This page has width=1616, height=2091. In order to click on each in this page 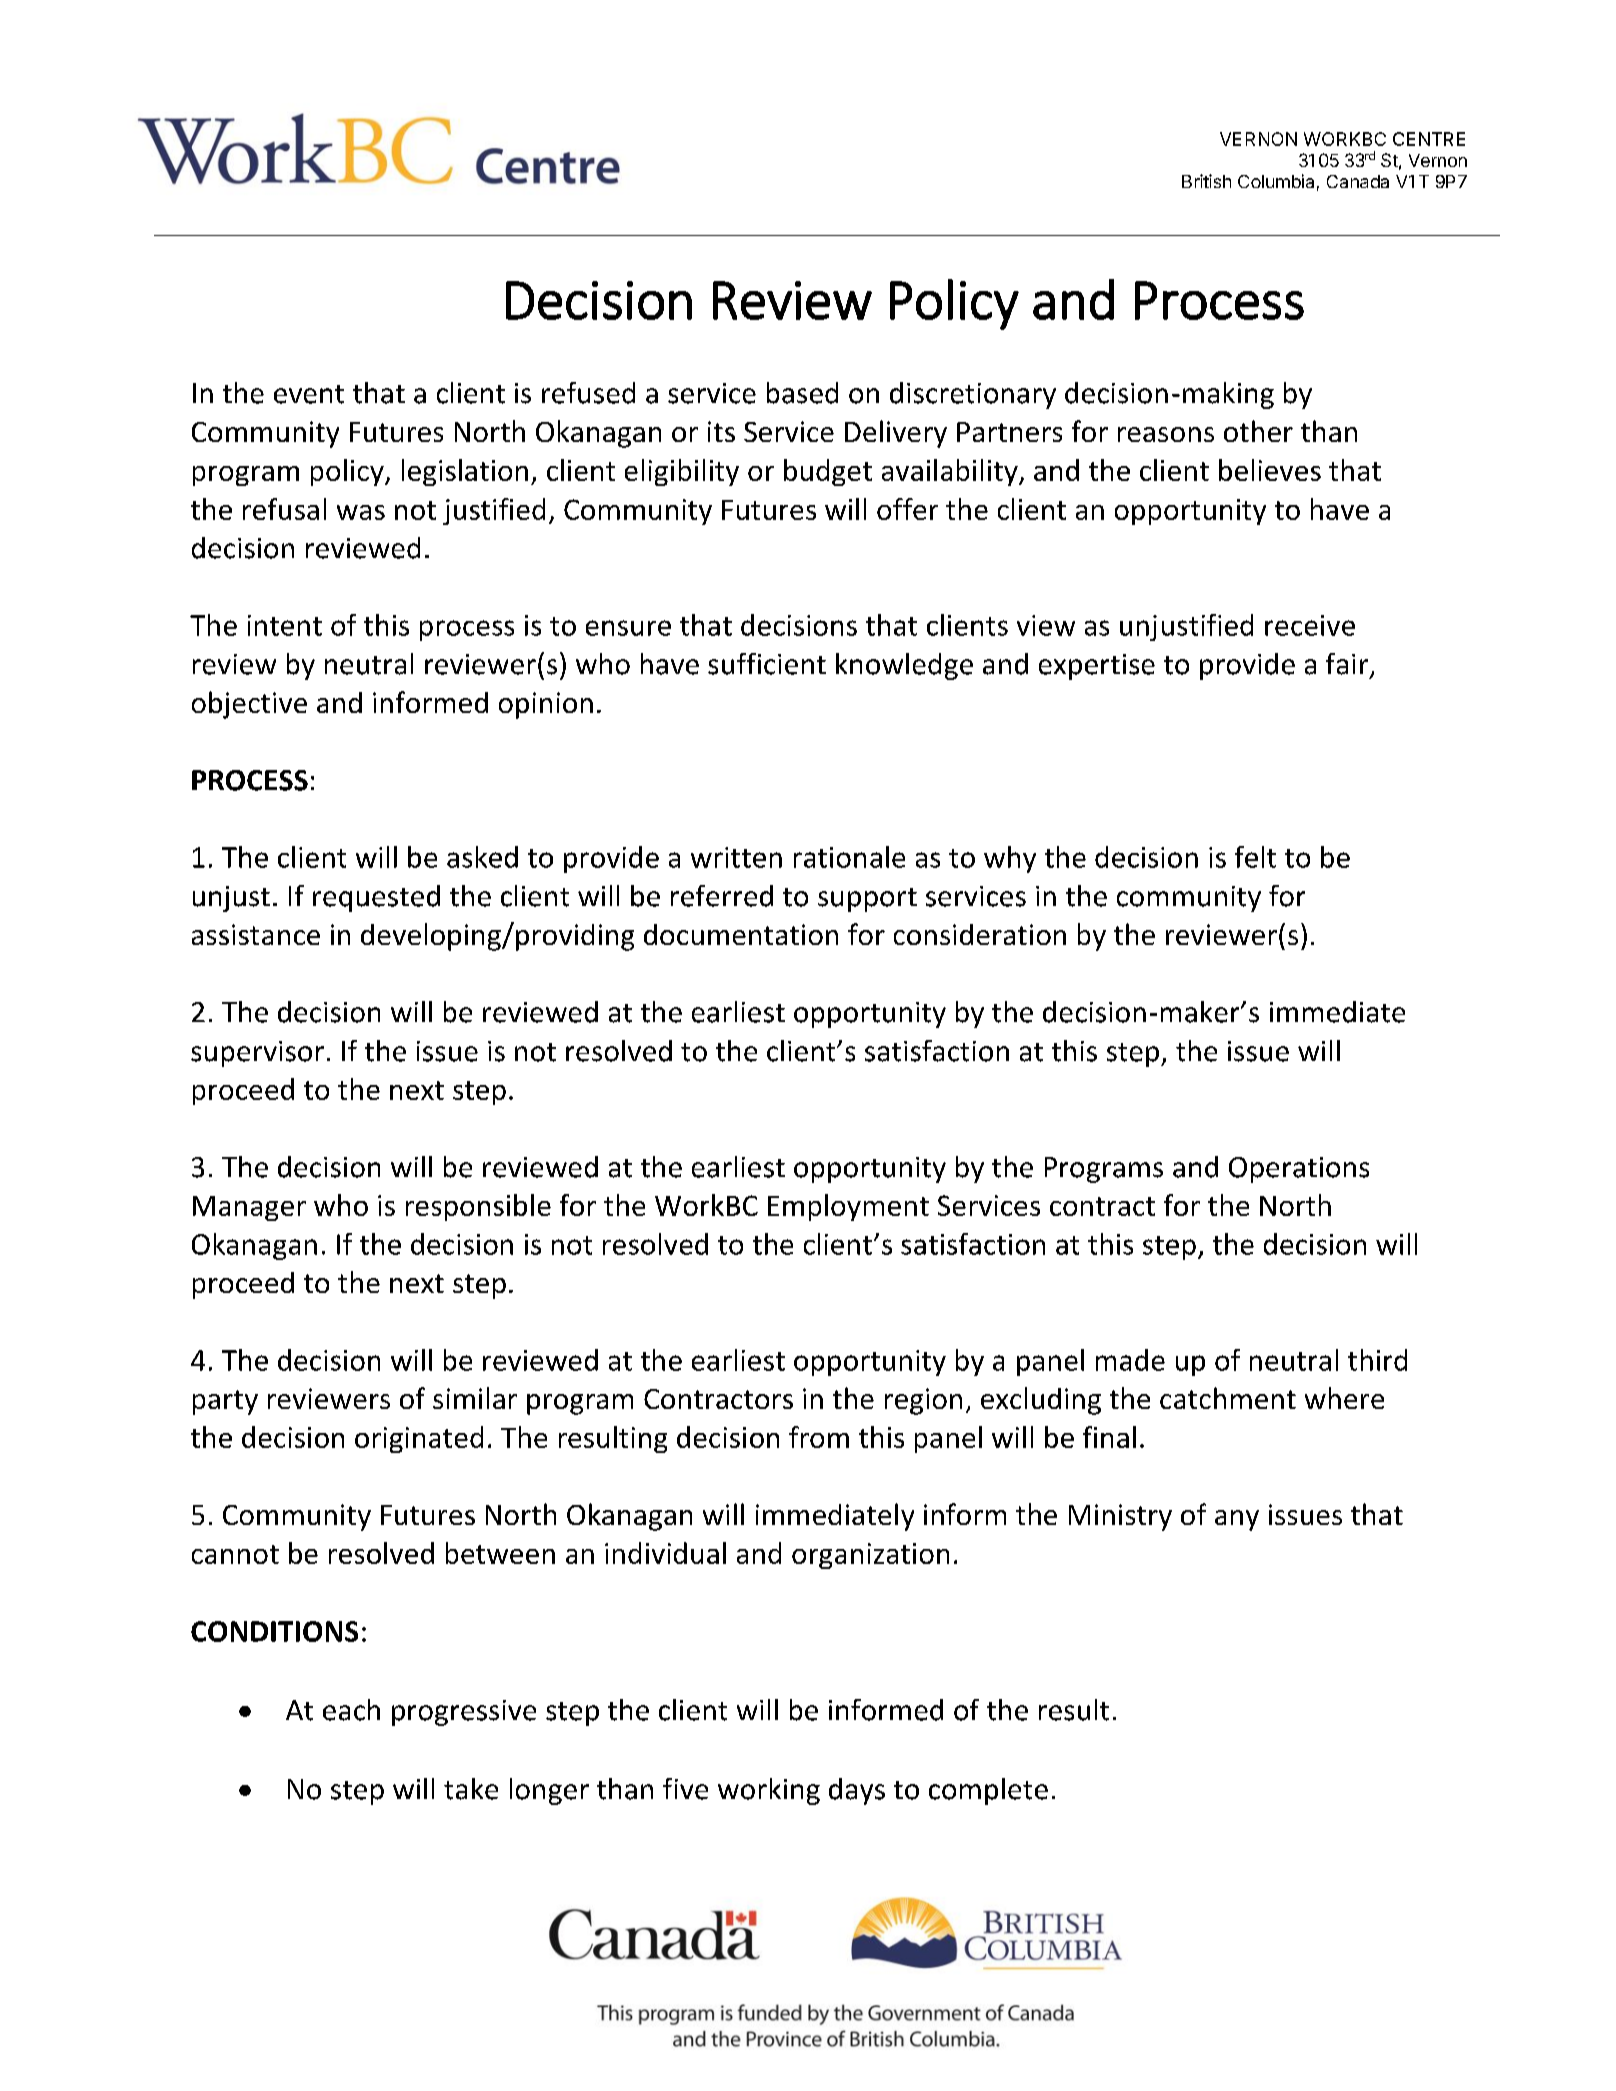, I will do `click(351, 1710)`.
